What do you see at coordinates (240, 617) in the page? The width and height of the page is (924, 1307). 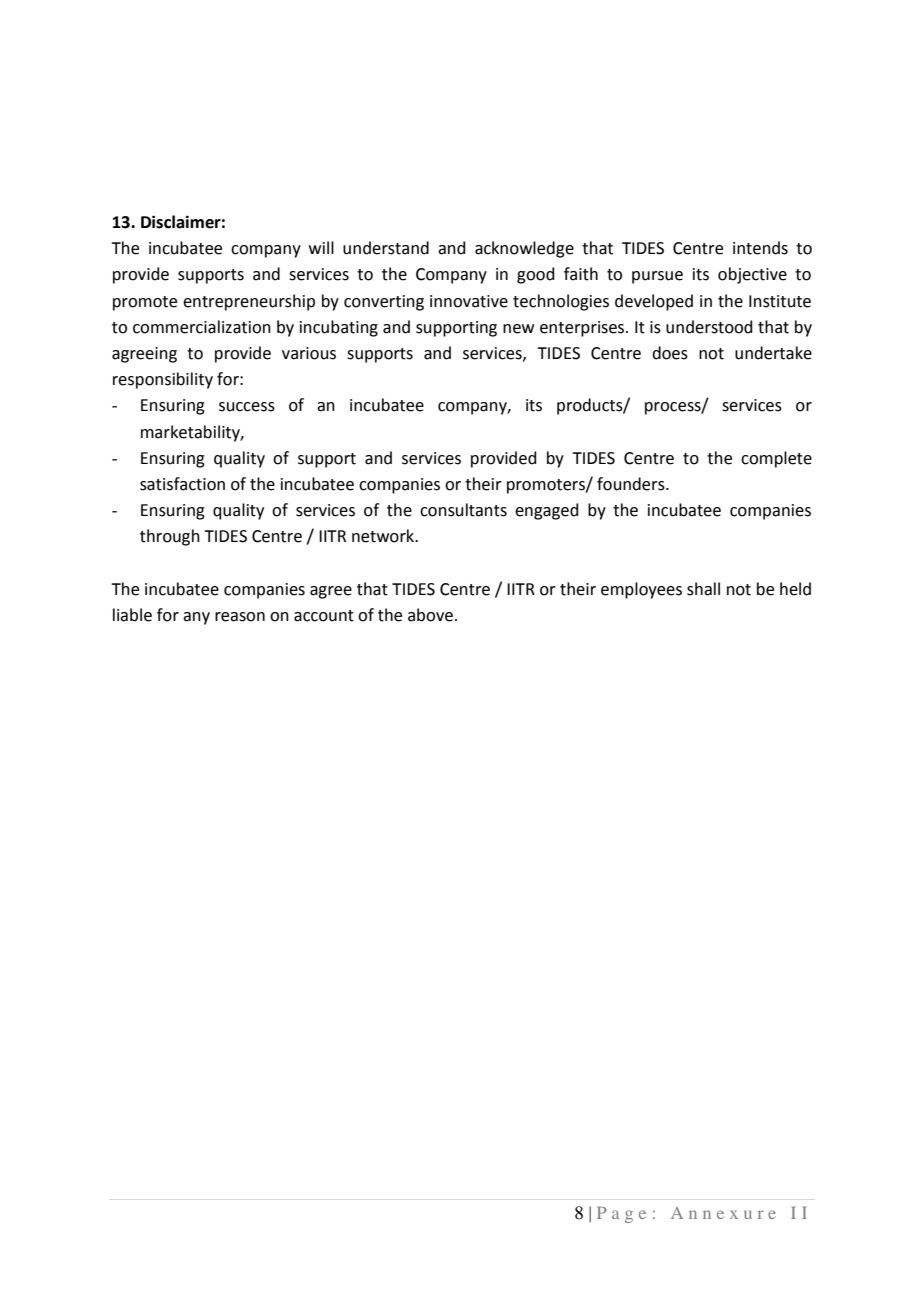 I see `reason` at bounding box center [240, 617].
